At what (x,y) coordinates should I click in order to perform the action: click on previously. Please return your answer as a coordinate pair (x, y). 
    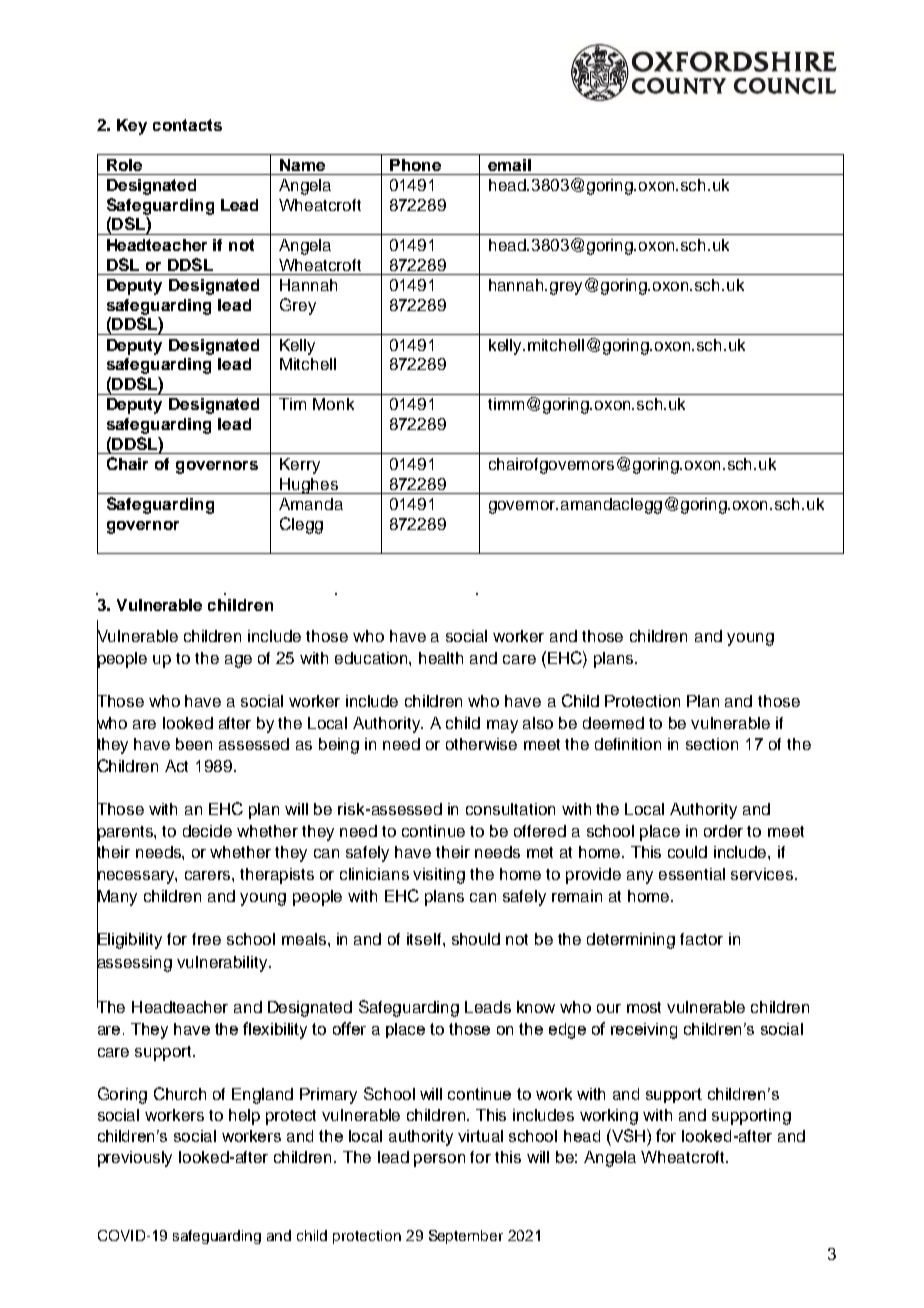
    Looking at the image, I should click on (135, 1159).
